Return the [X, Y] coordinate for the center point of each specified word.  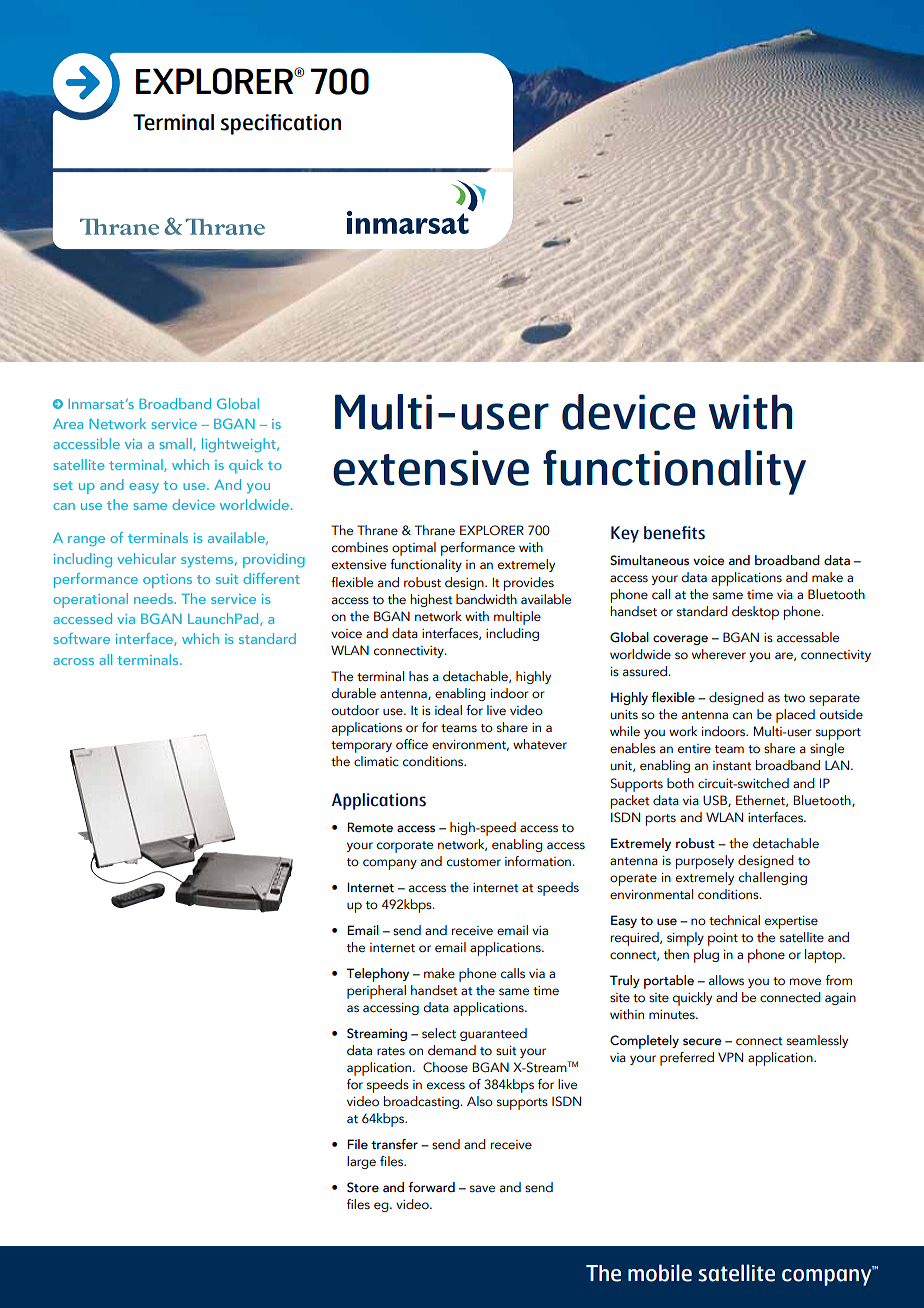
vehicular [146, 558]
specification [281, 124]
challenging [773, 878]
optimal [414, 549]
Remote [370, 827]
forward [431, 1187]
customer [474, 862]
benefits [674, 533]
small [177, 444]
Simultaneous [649, 560]
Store [363, 1187]
